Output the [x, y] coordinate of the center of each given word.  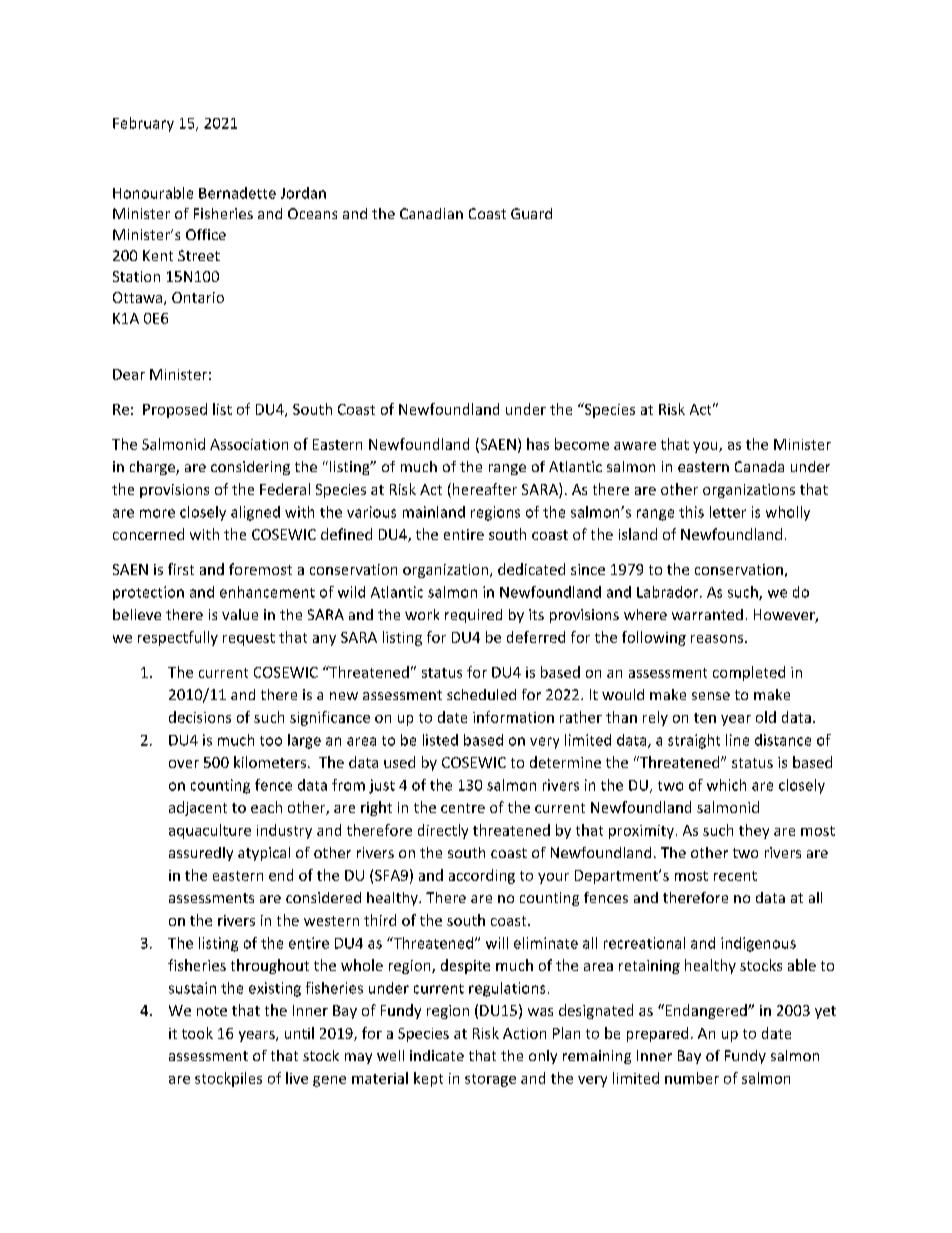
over [184, 764]
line [737, 740]
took [197, 1033]
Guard [531, 213]
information [513, 717]
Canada [759, 466]
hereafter [485, 489]
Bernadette [237, 193]
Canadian [431, 213]
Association [249, 444]
